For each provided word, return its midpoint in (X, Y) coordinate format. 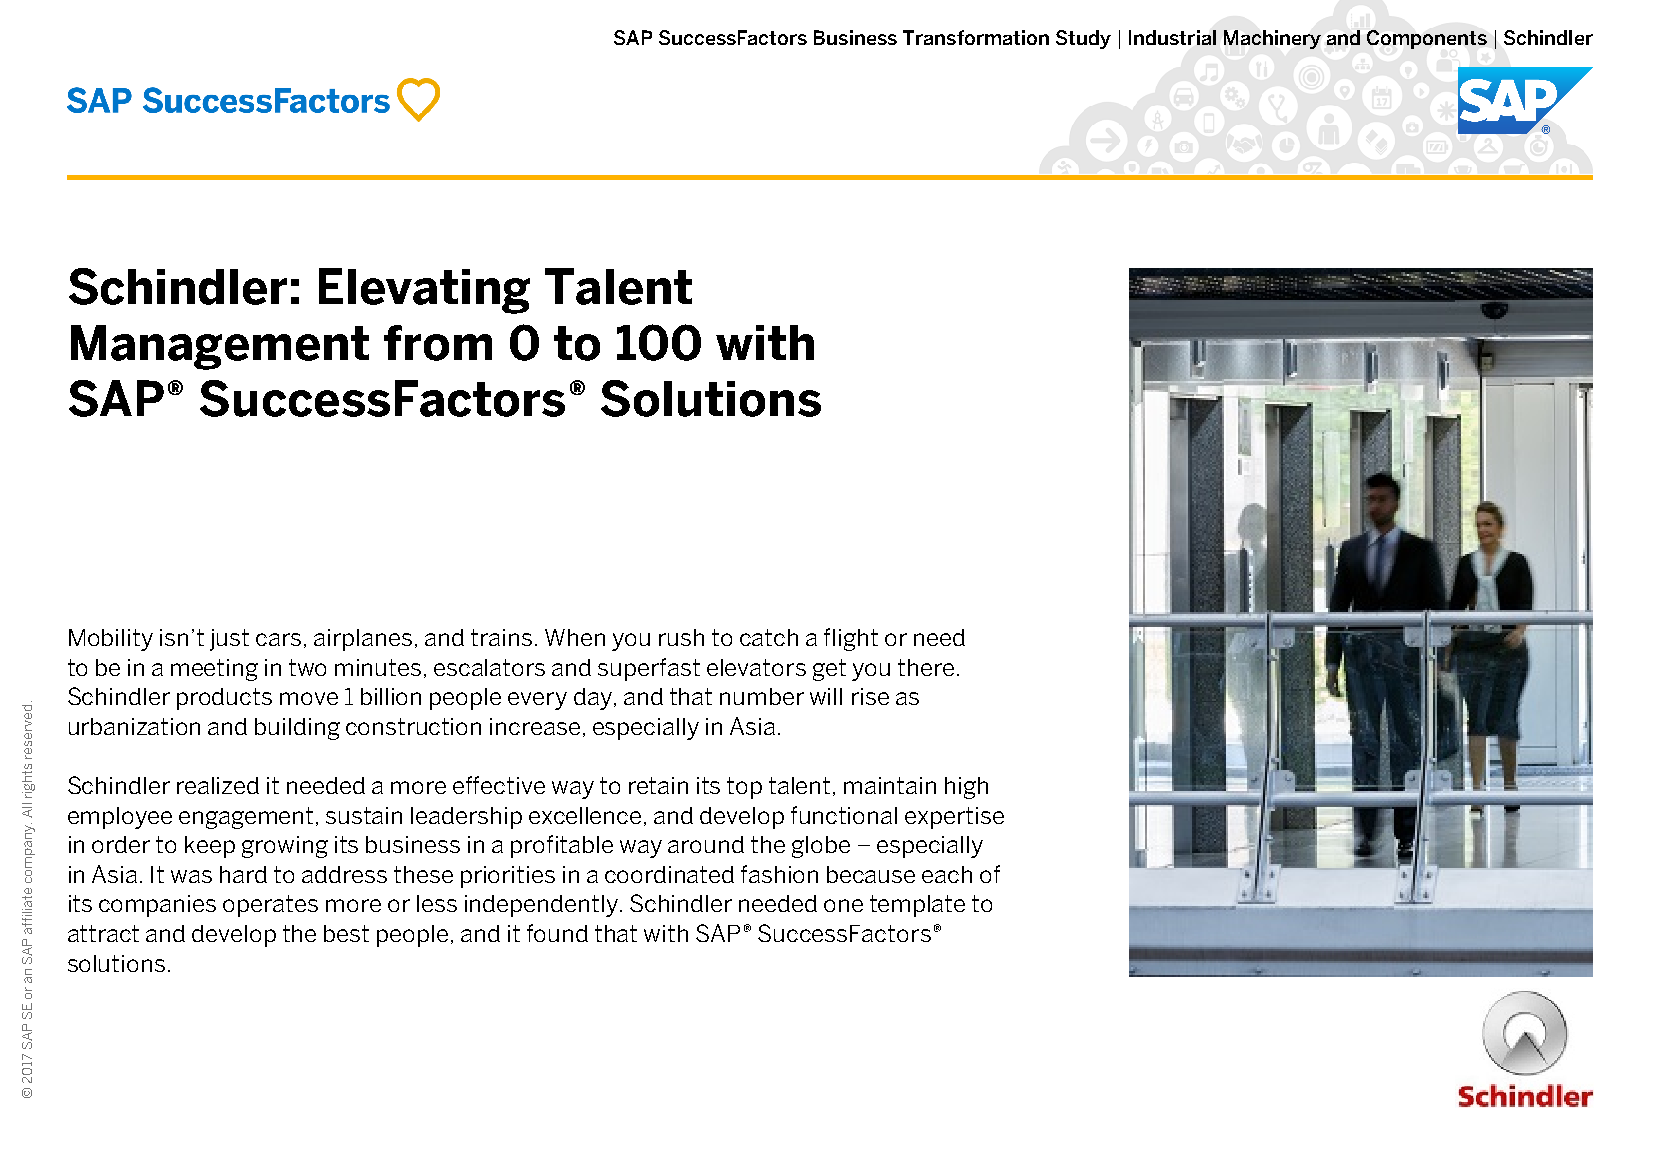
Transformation (976, 37)
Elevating (424, 291)
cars (278, 639)
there (926, 667)
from (438, 343)
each (947, 874)
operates (270, 906)
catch (769, 637)
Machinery (1272, 39)
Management (220, 347)
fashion (779, 874)
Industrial (1172, 37)
